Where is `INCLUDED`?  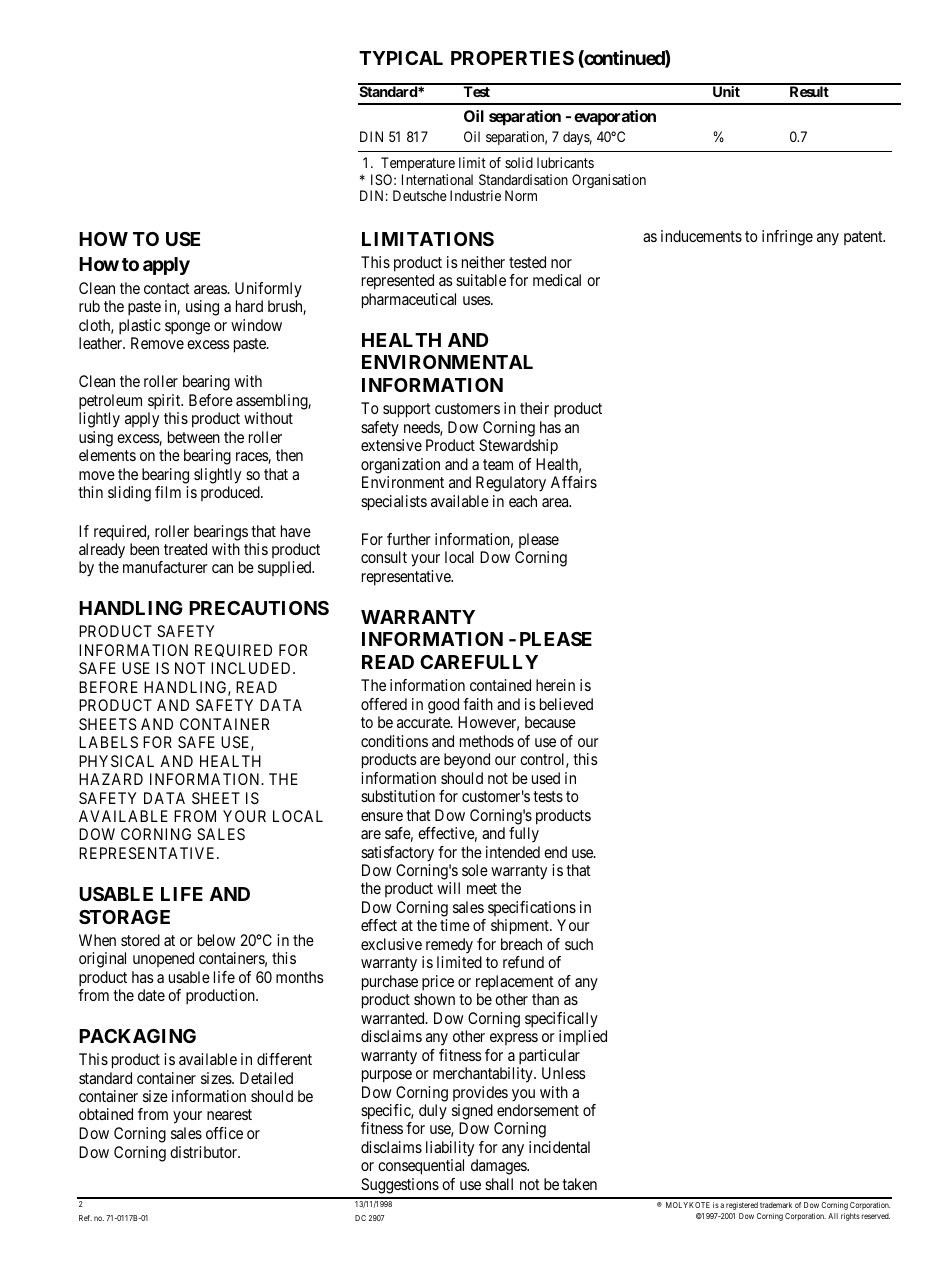 INCLUDED is located at coordinates (252, 668).
